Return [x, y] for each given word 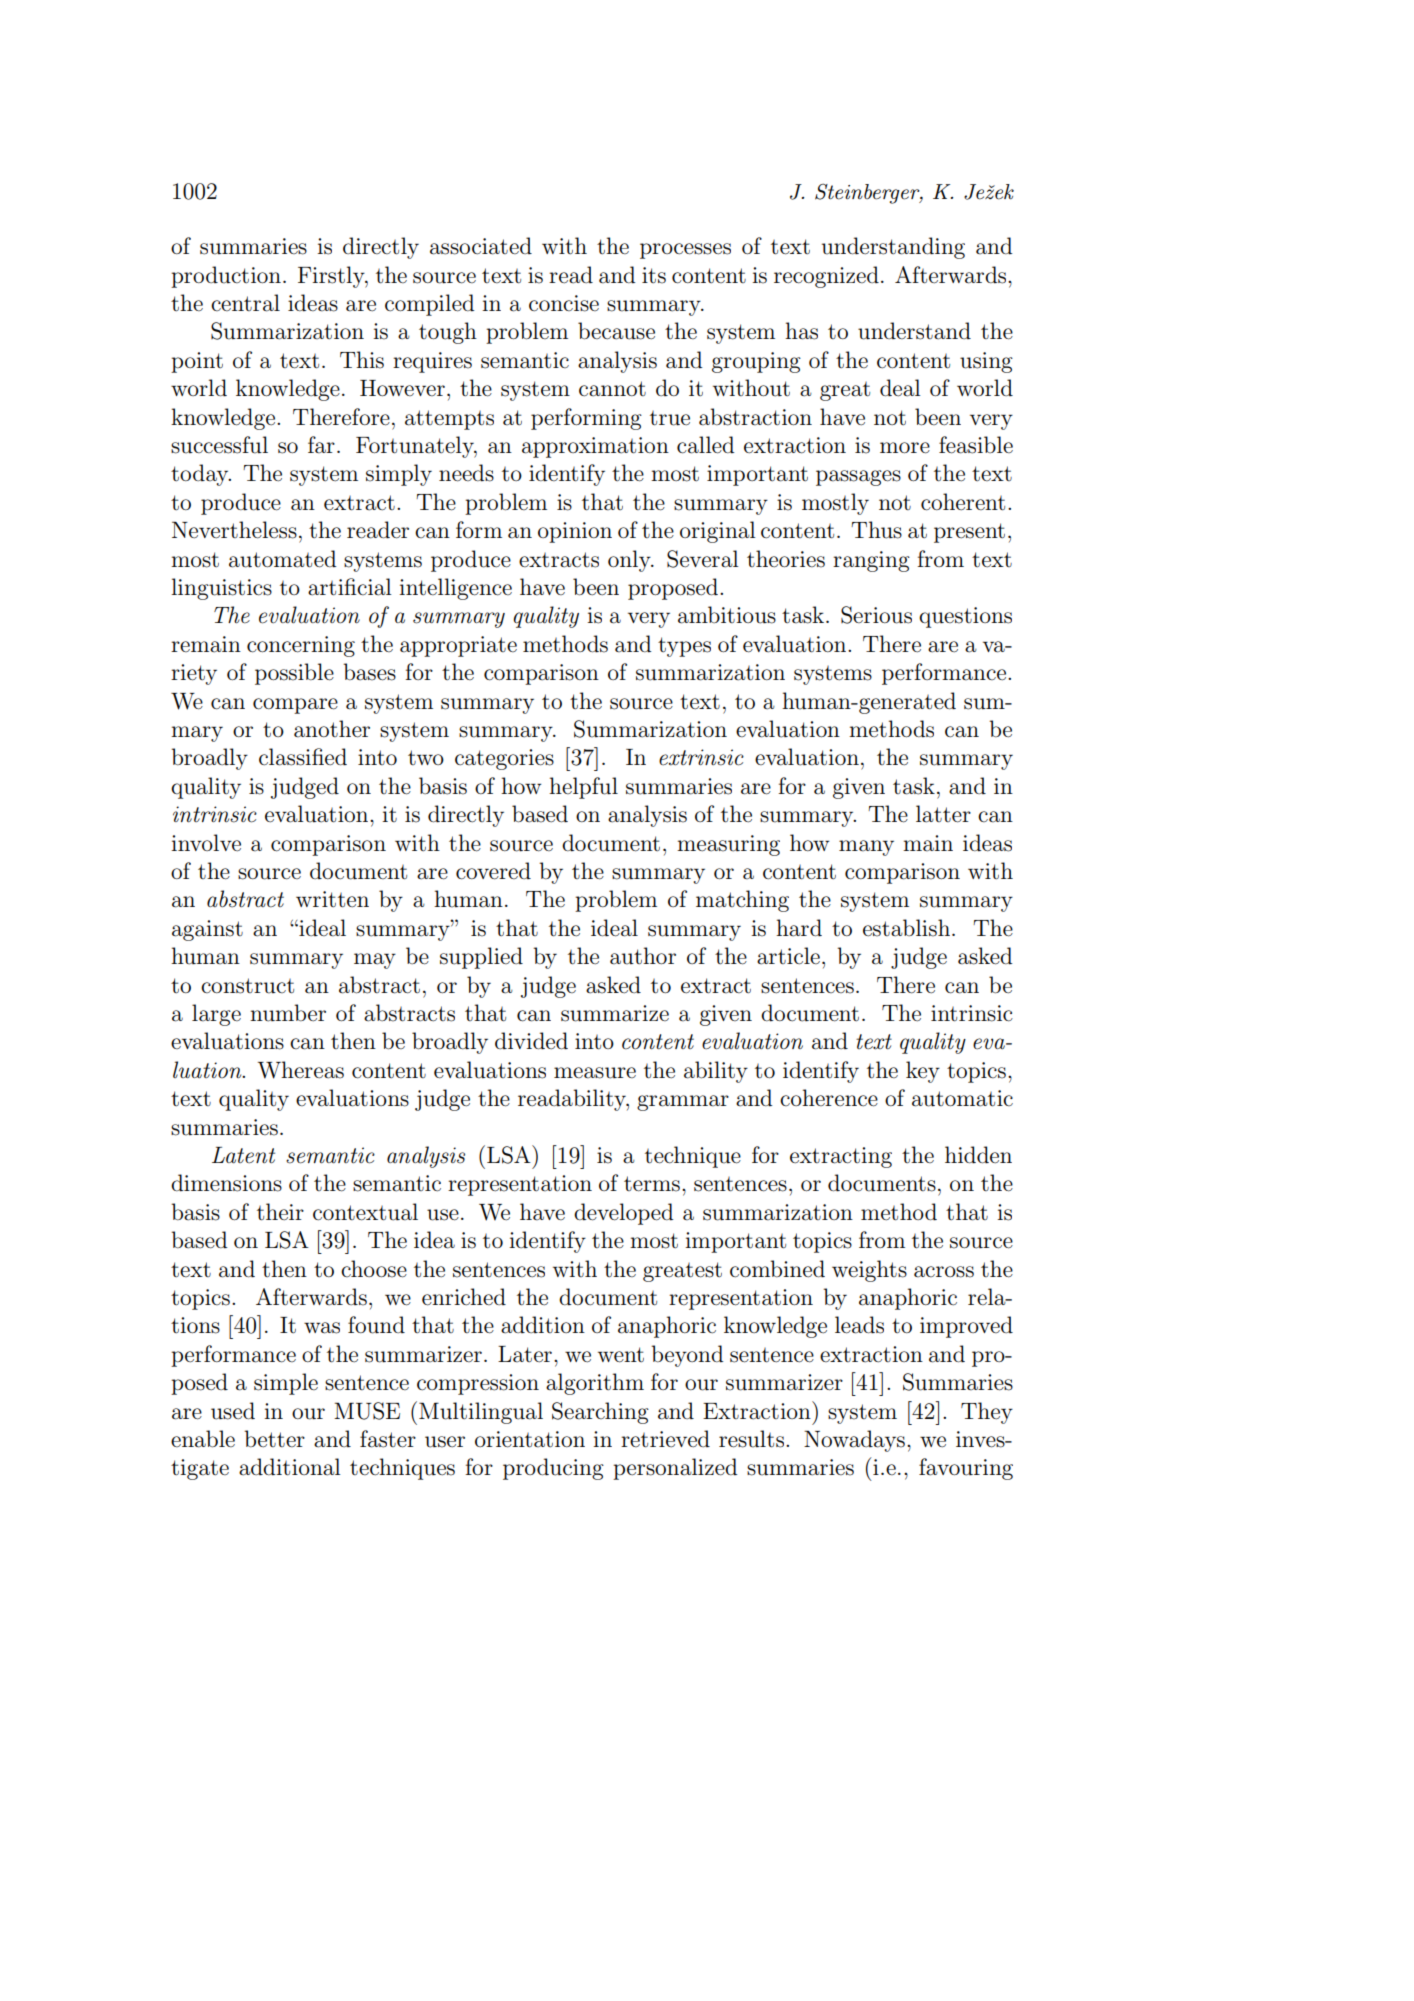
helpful [583, 788]
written [332, 899]
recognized [826, 277]
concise [564, 303]
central [245, 303]
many [866, 848]
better [274, 1439]
